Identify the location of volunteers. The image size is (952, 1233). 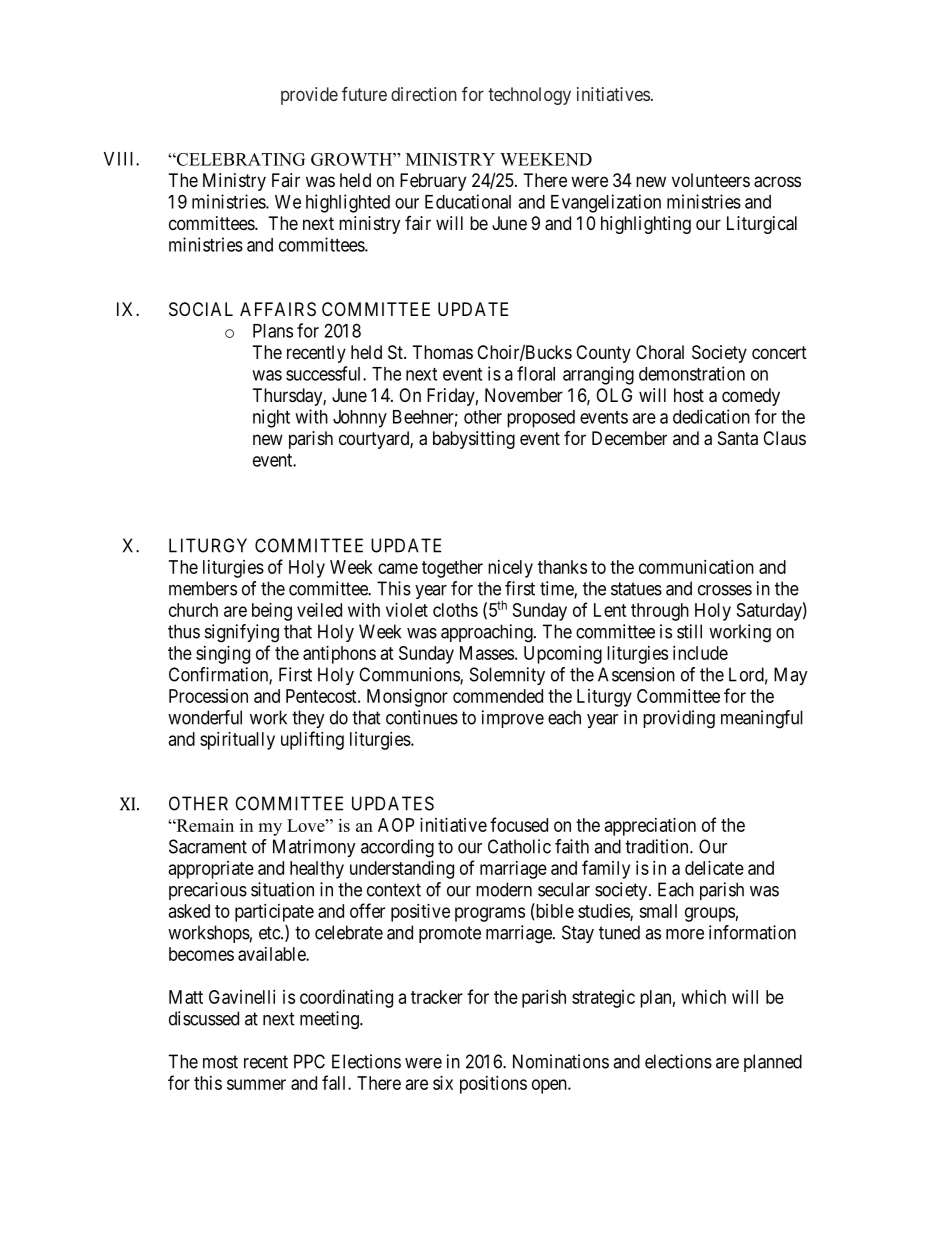
(711, 180).
